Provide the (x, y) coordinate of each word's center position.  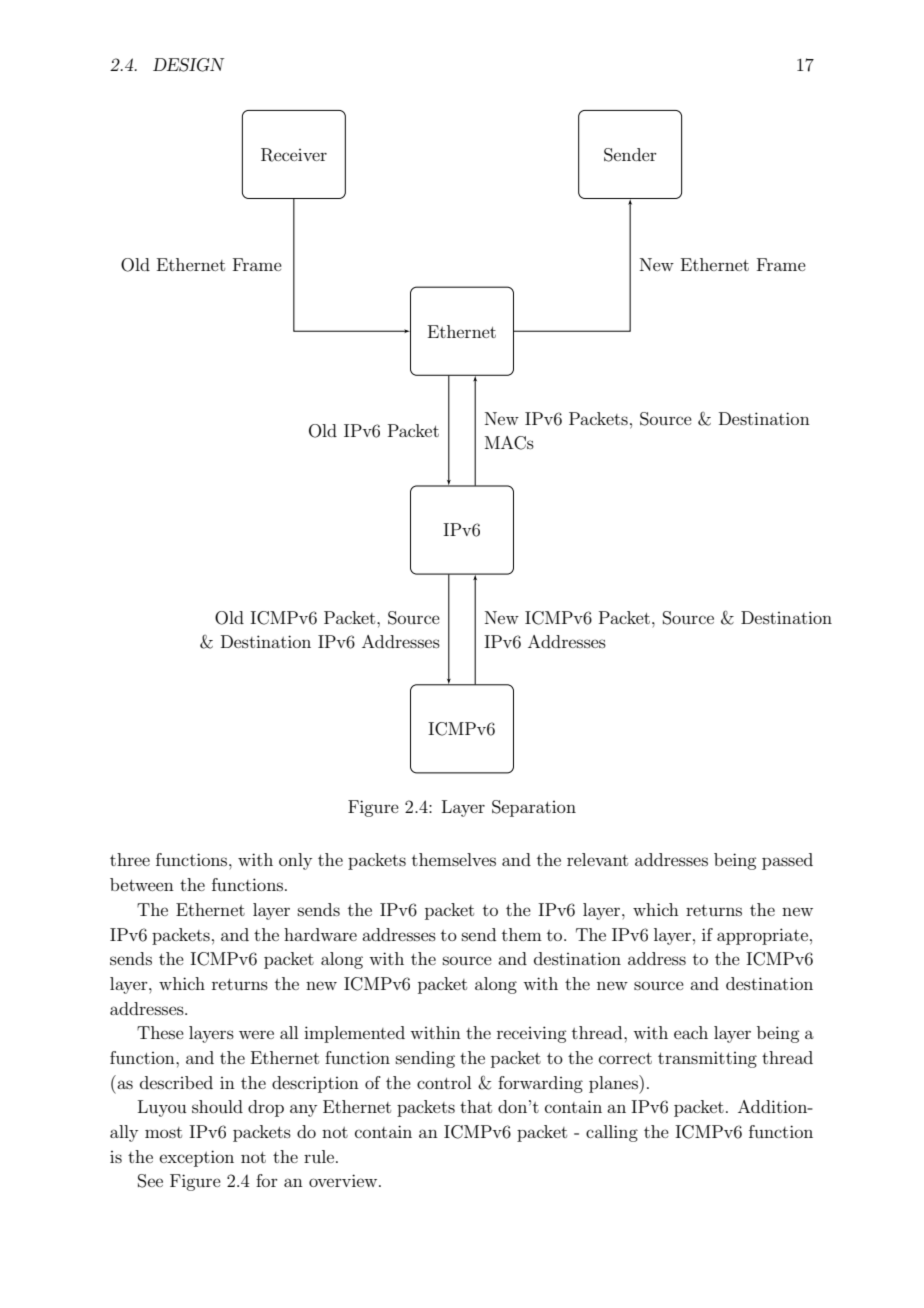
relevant (597, 859)
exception (197, 1158)
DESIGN (188, 65)
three (130, 859)
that (476, 1106)
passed (787, 861)
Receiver (294, 155)
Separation (534, 808)
